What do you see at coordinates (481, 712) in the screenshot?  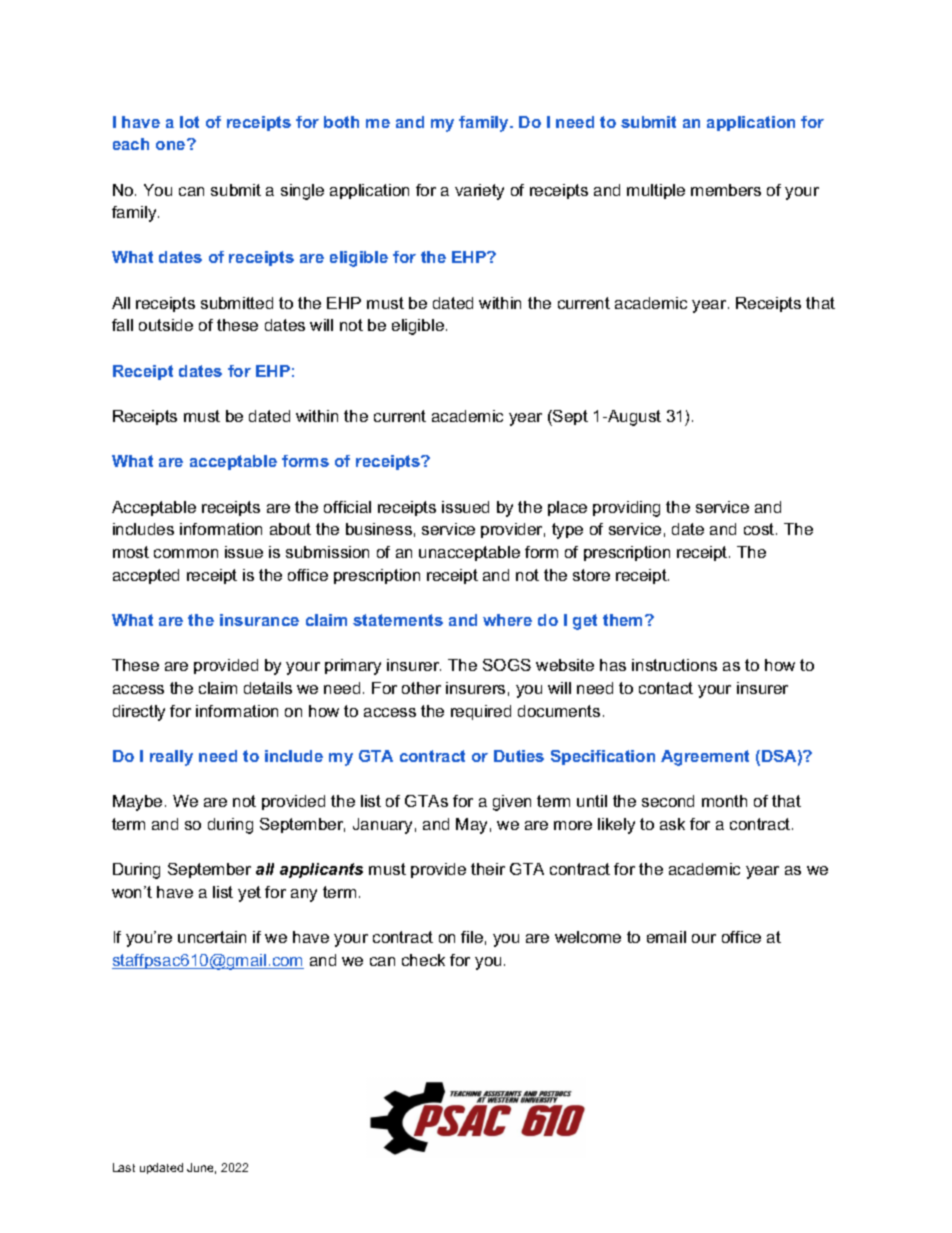 I see `required` at bounding box center [481, 712].
